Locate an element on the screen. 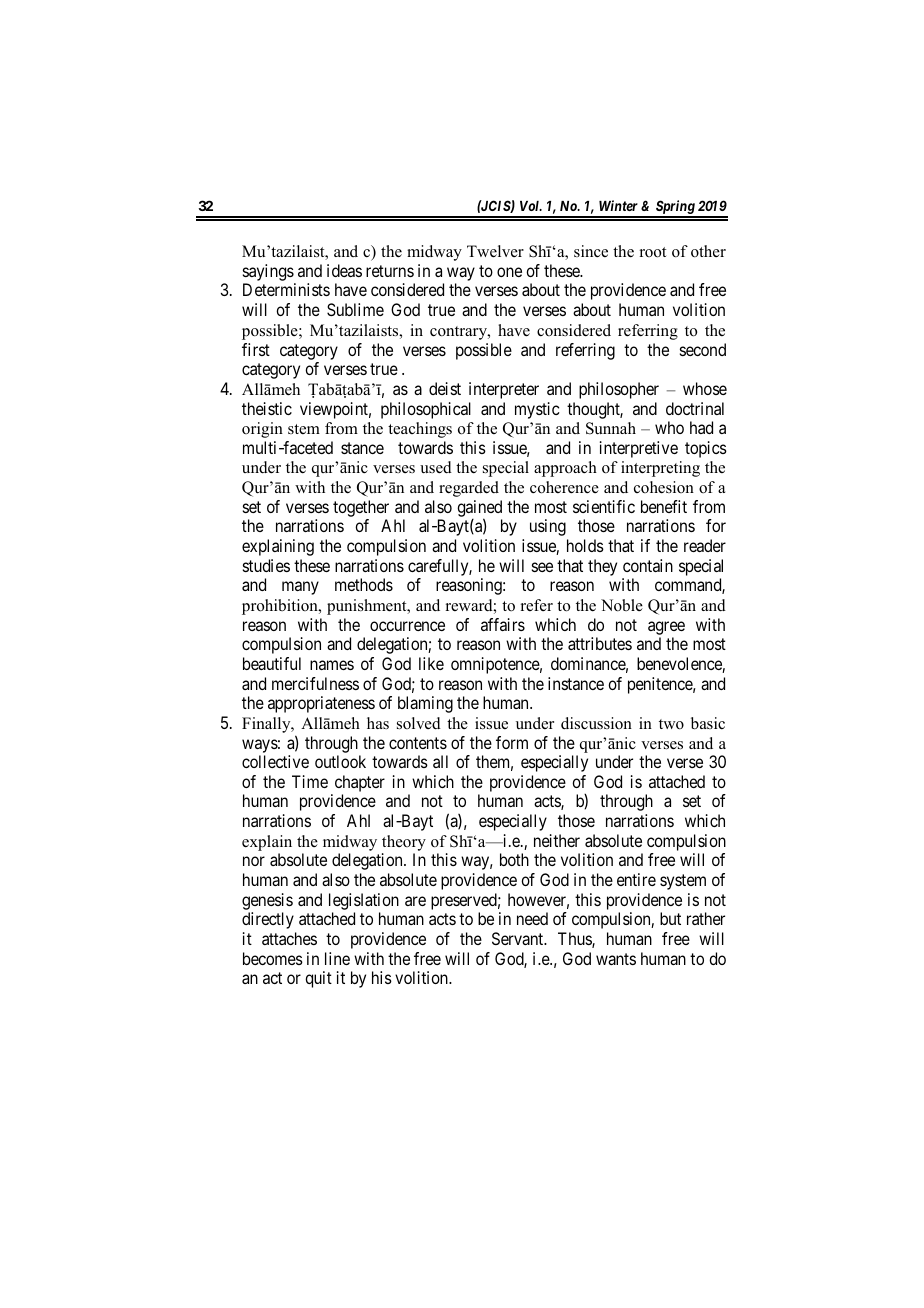 The image size is (924, 1308). doctrinal is located at coordinates (695, 408).
